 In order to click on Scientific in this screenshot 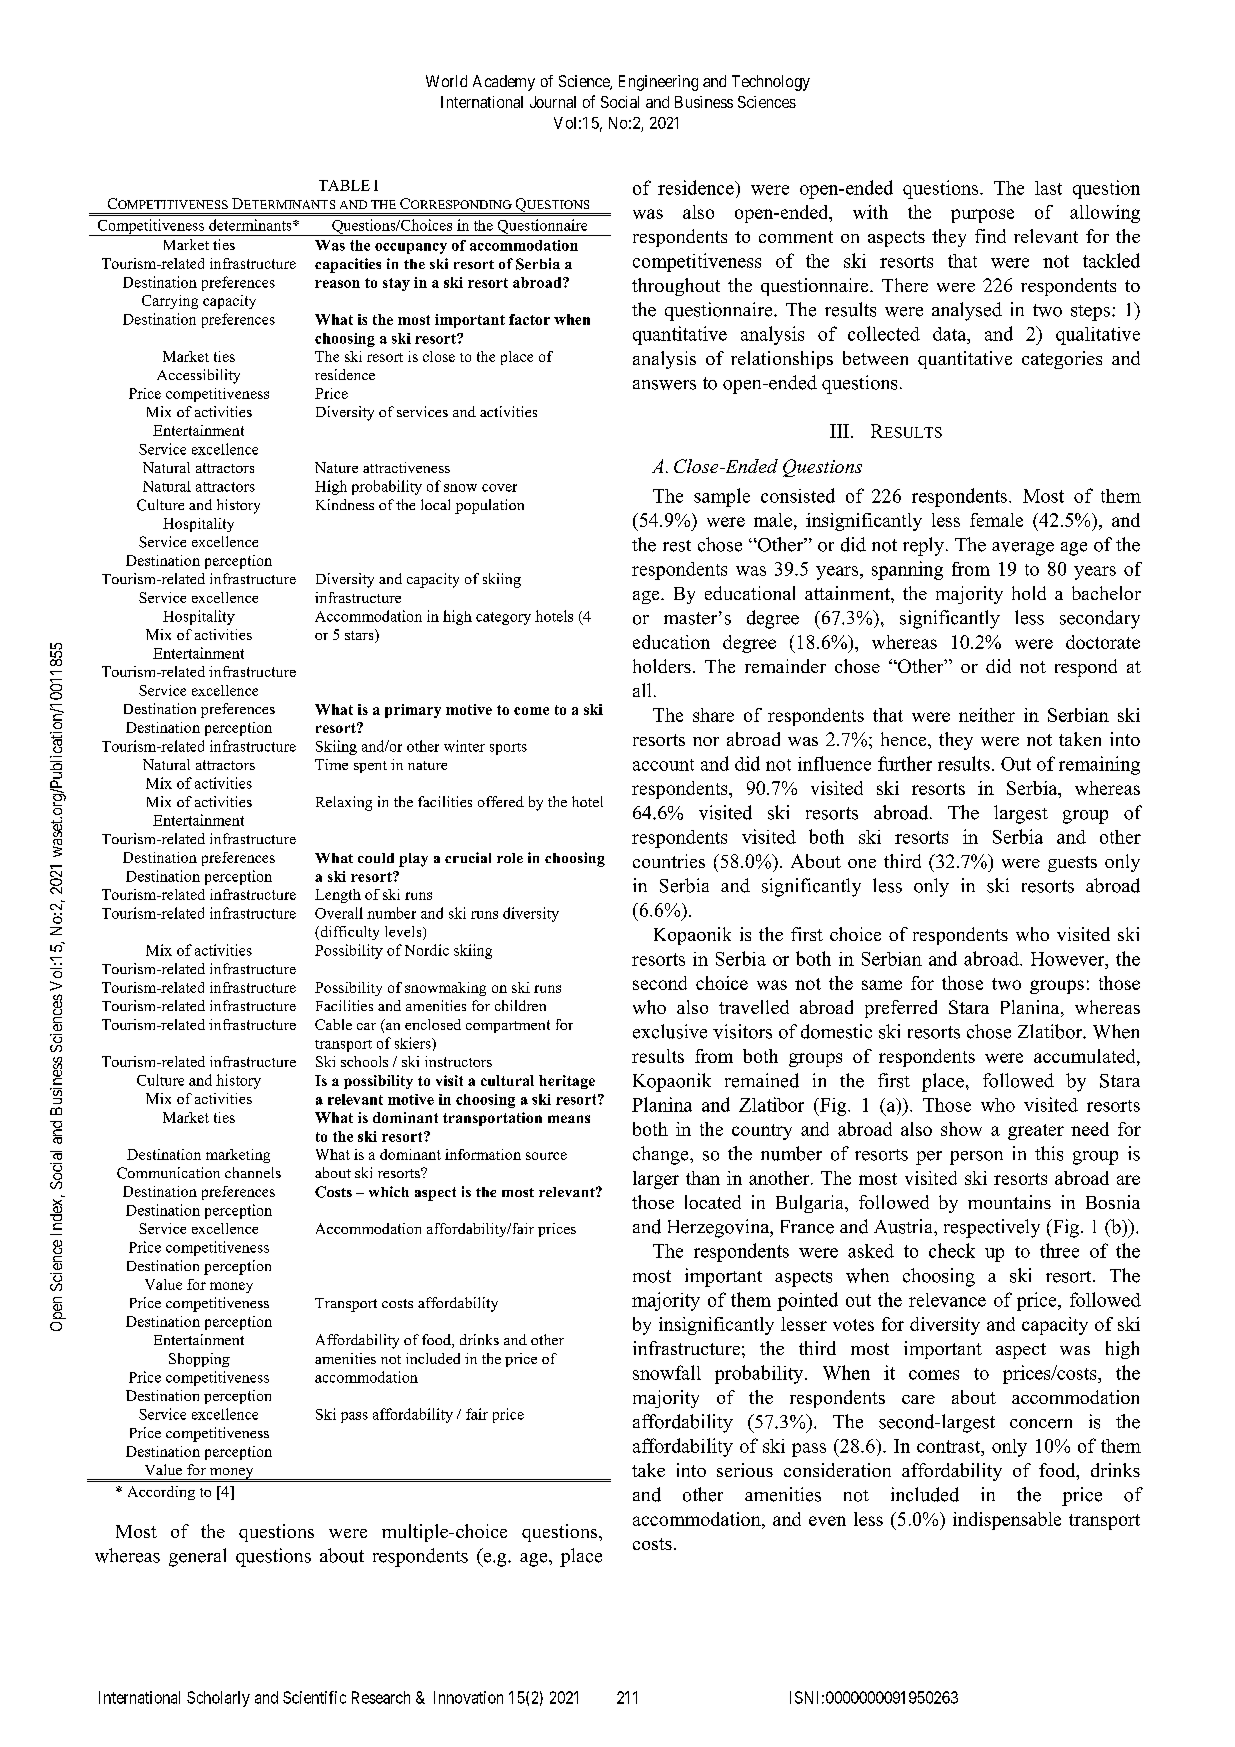, I will do `click(314, 1697)`.
